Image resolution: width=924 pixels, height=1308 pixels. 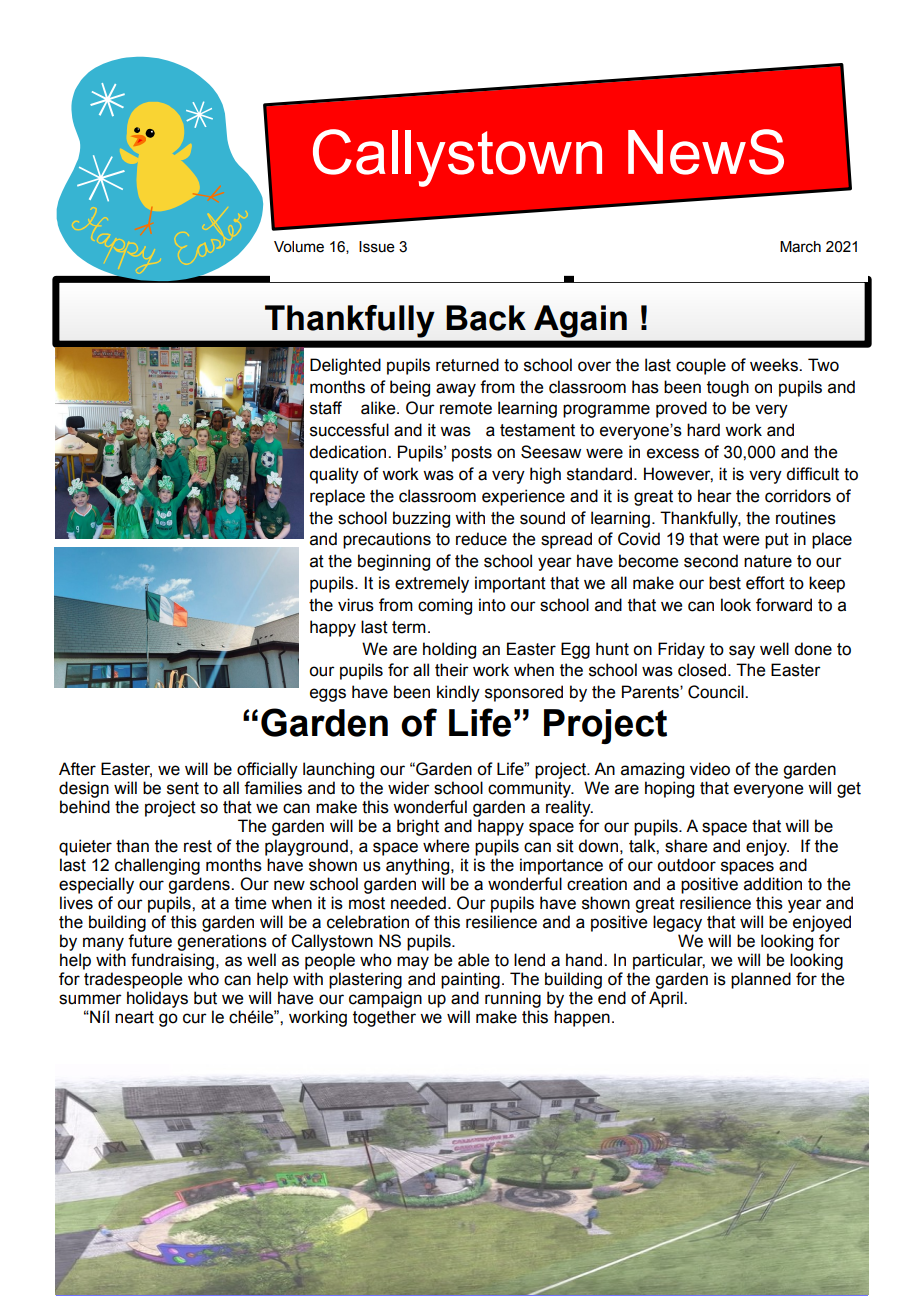 I want to click on wider, so click(x=409, y=788).
